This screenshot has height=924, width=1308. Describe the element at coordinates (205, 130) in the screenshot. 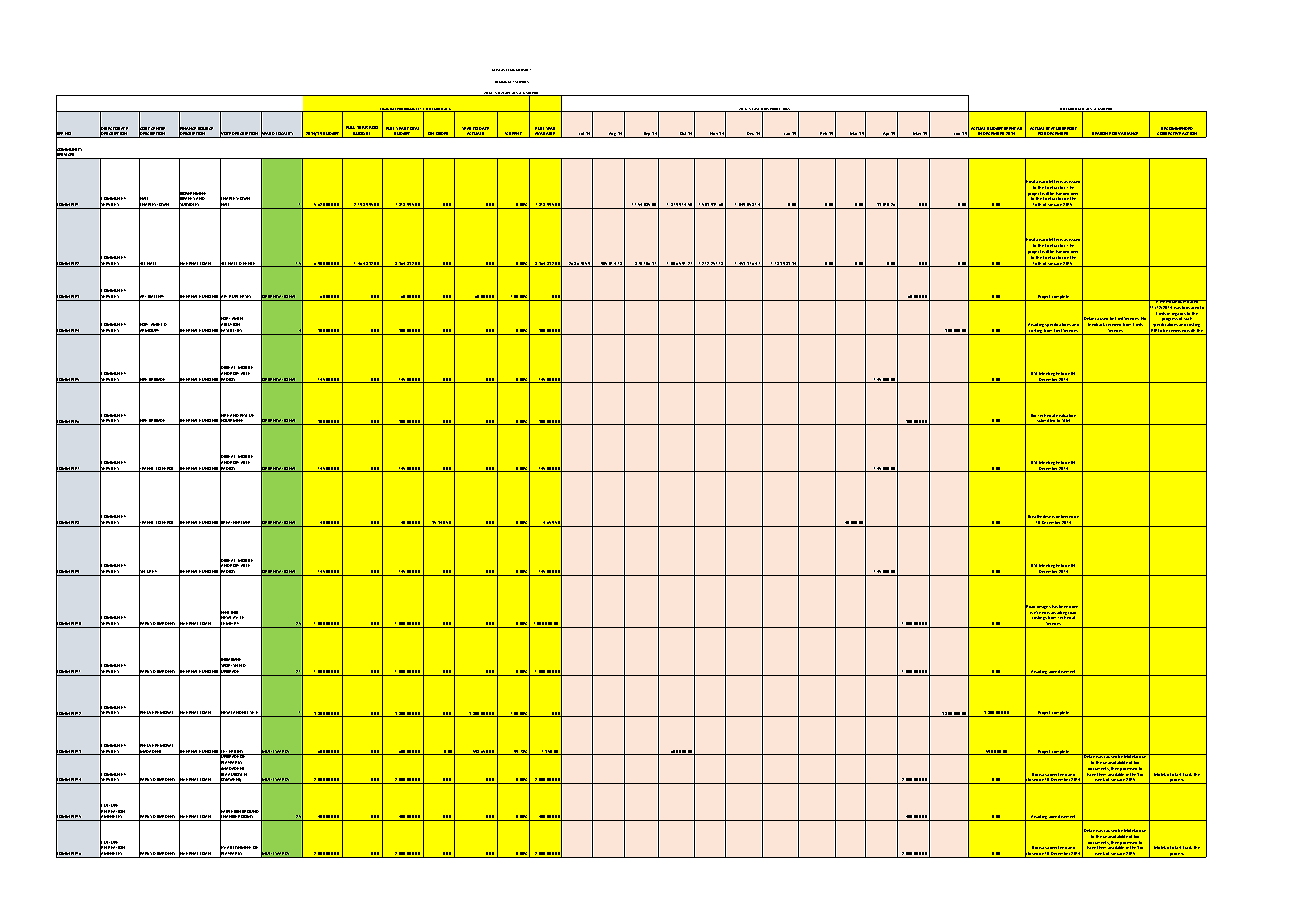

I see `SOURCE` at that location.
